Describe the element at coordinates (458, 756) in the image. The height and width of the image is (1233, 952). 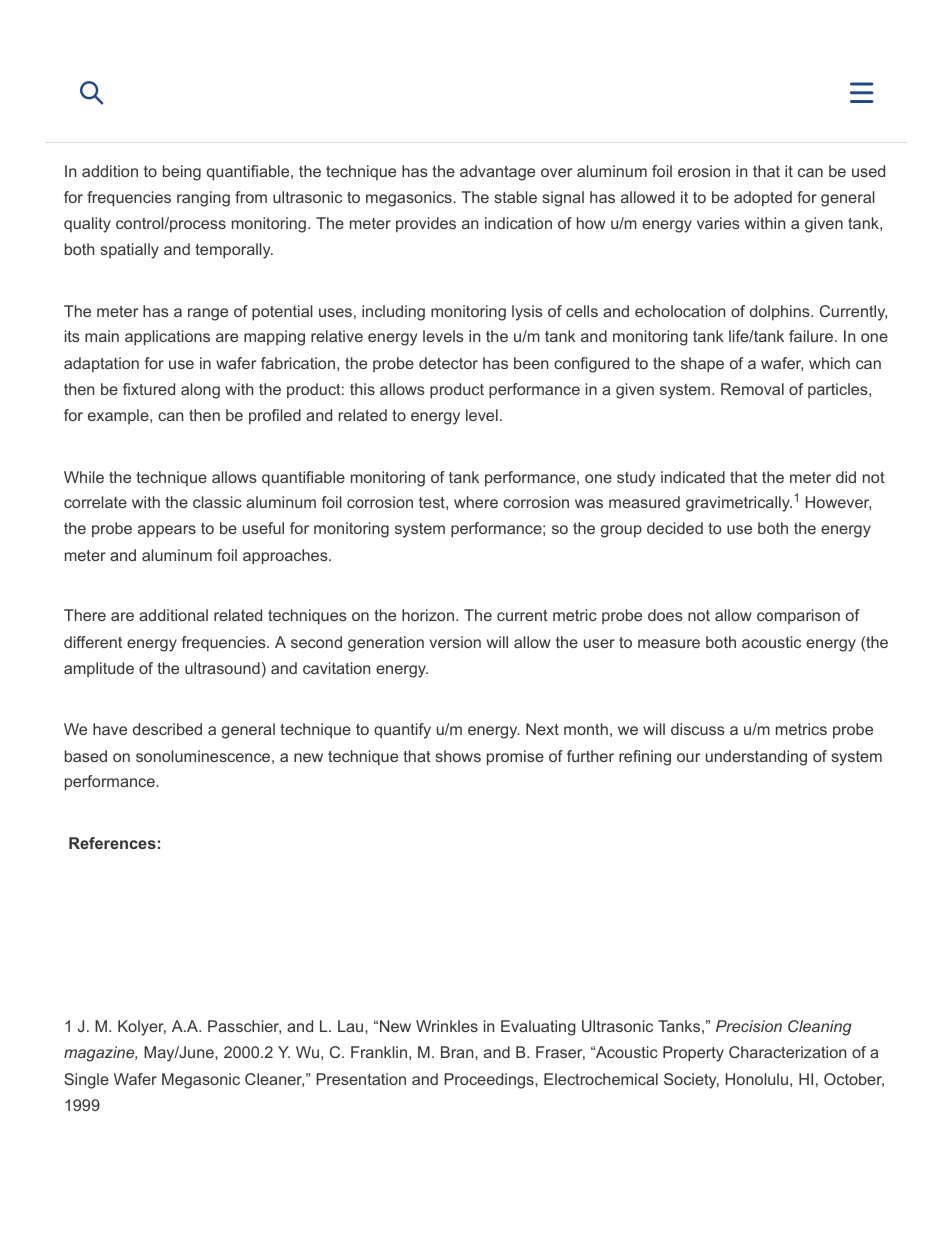
I see `shows` at that location.
